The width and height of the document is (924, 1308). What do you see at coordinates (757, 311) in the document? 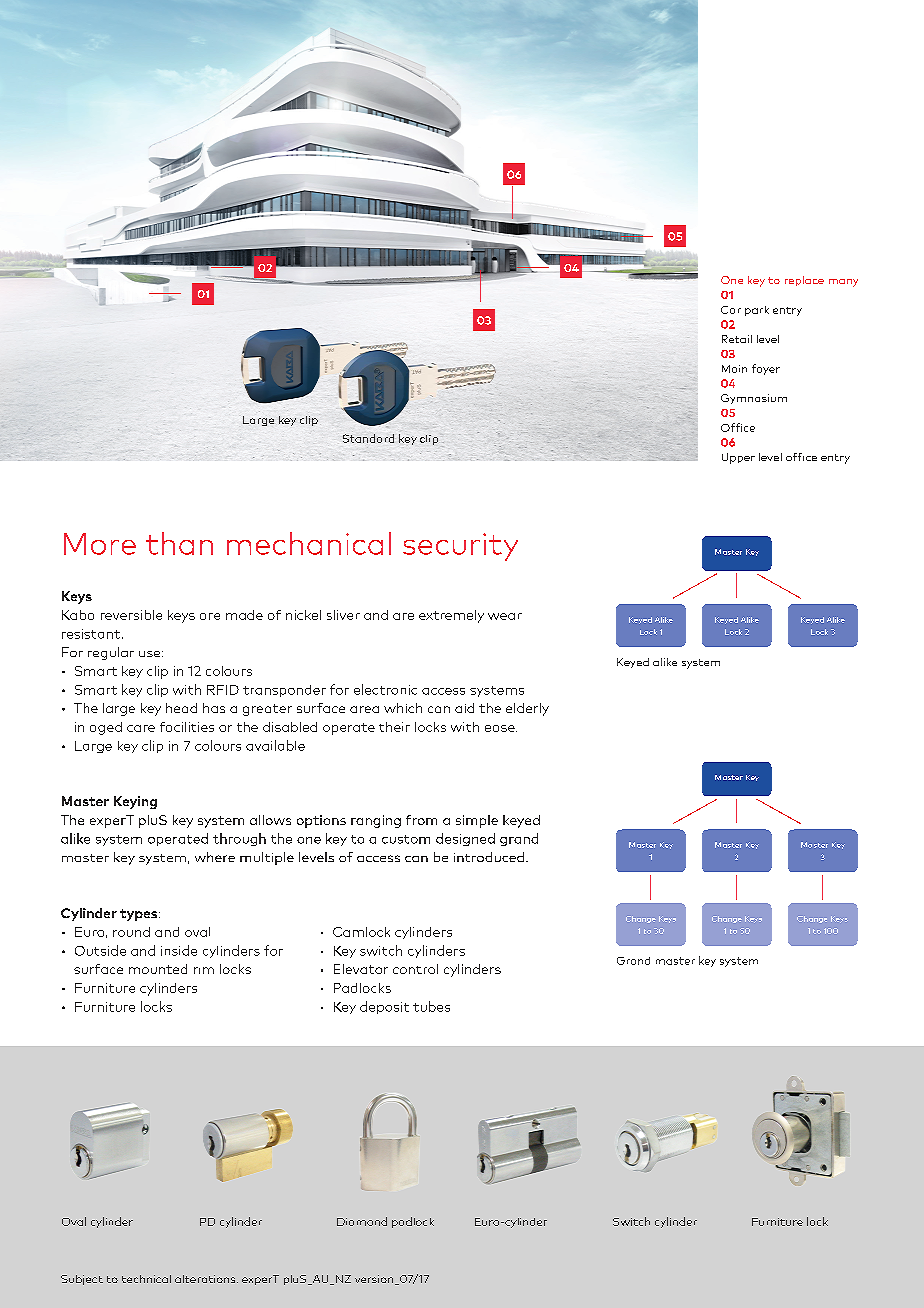
I see `park` at bounding box center [757, 311].
